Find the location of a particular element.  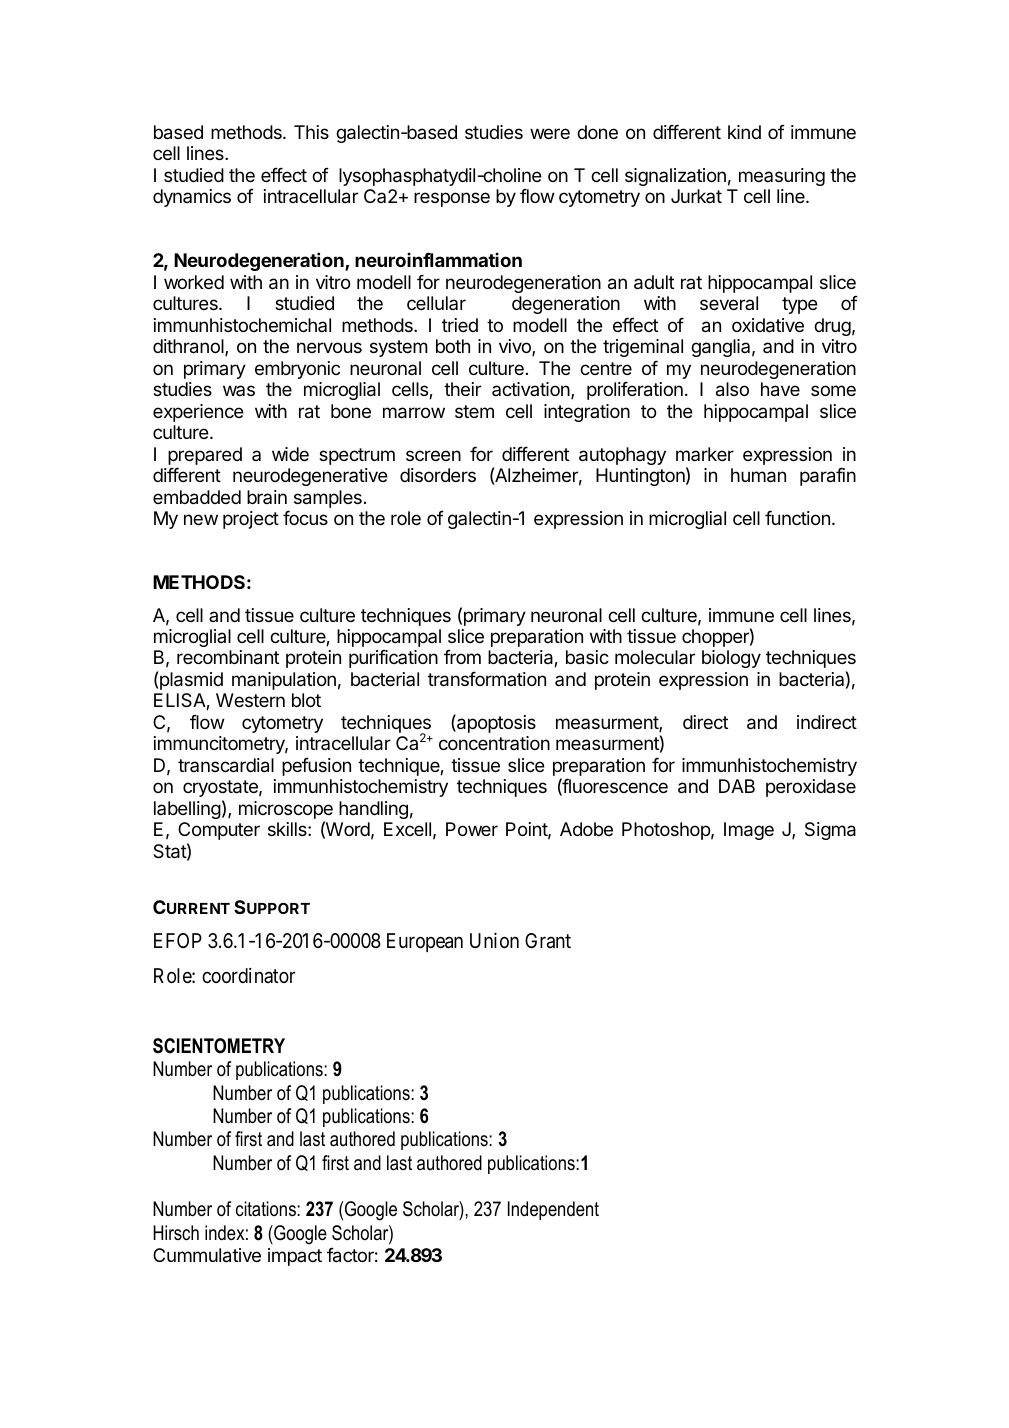

transformation is located at coordinates (487, 679).
